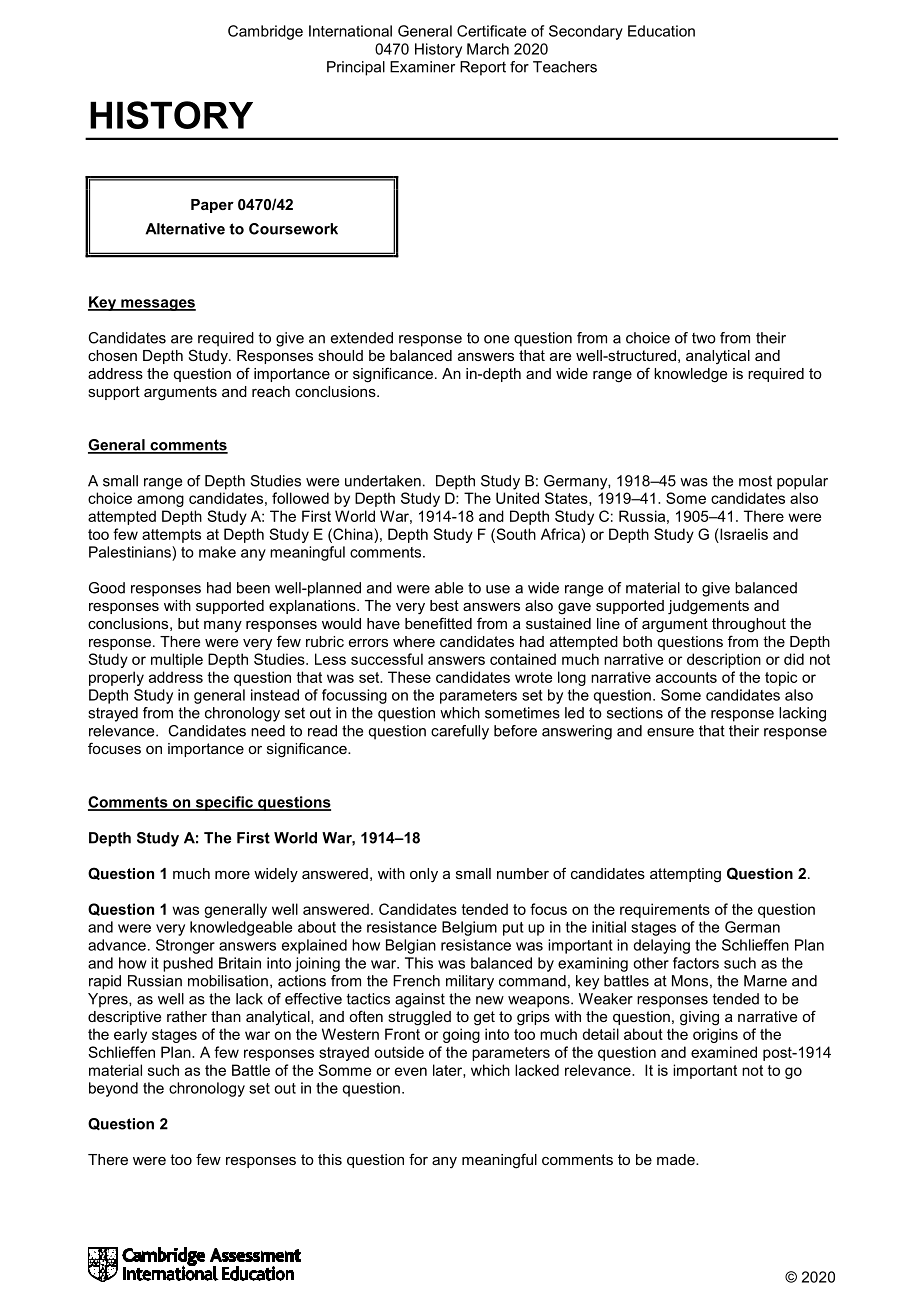  What do you see at coordinates (708, 607) in the screenshot?
I see `judgements` at bounding box center [708, 607].
